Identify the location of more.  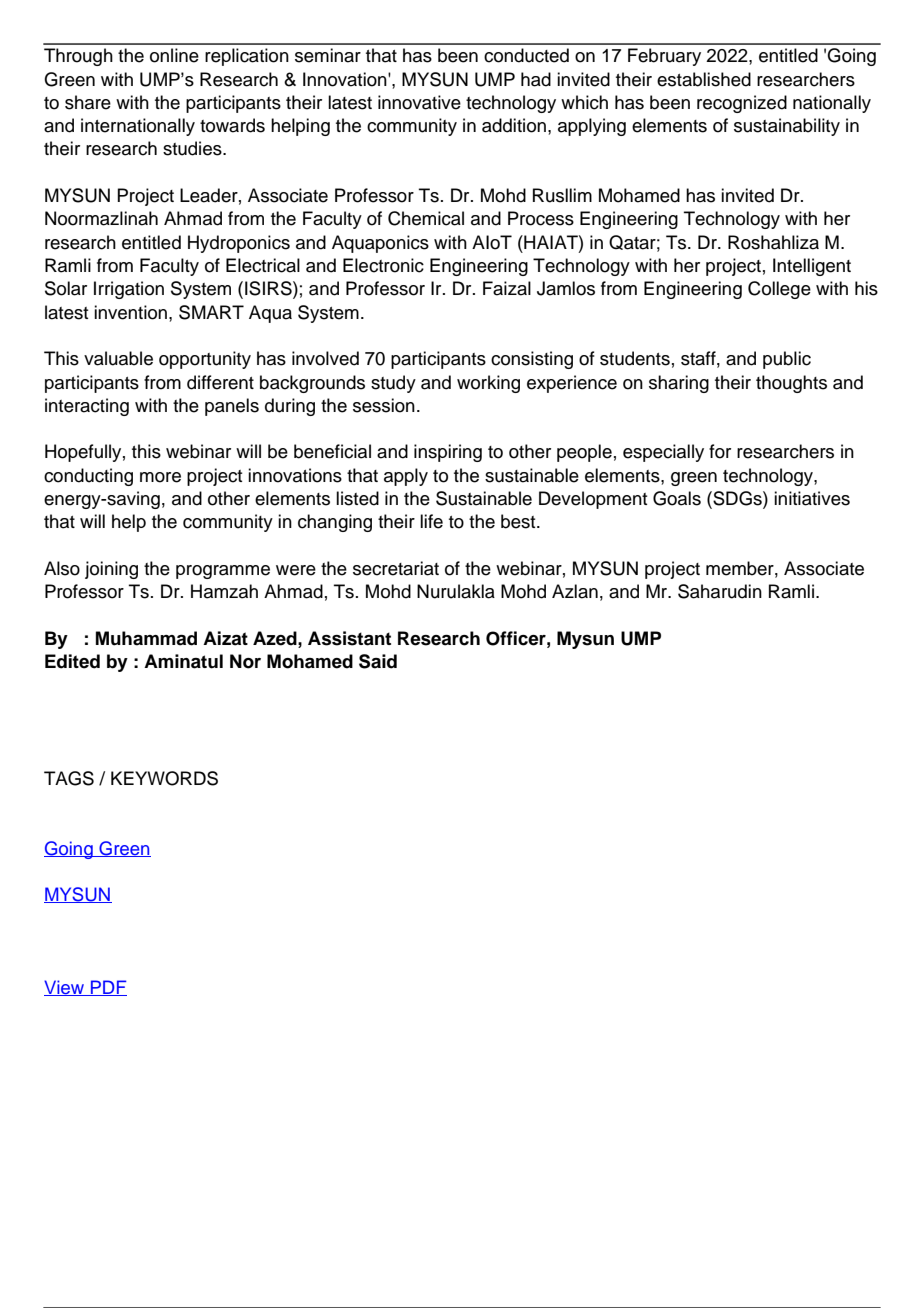
(160, 477).
